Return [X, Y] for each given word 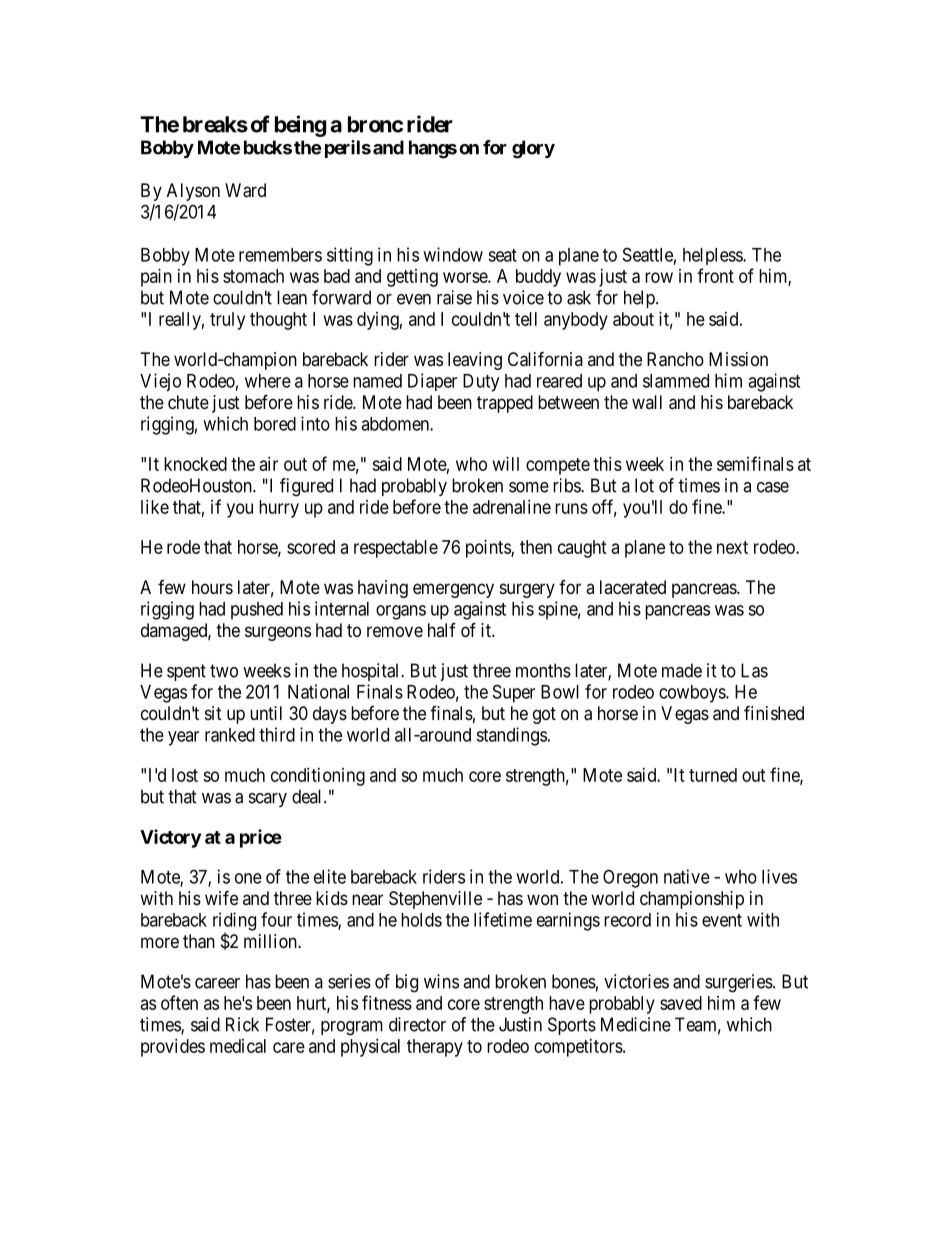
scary [268, 800]
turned [713, 775]
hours [212, 587]
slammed [676, 381]
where [268, 381]
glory [533, 149]
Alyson [193, 192]
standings [511, 736]
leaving [475, 361]
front [715, 275]
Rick [242, 1024]
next [732, 547]
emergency [453, 590]
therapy [435, 1048]
